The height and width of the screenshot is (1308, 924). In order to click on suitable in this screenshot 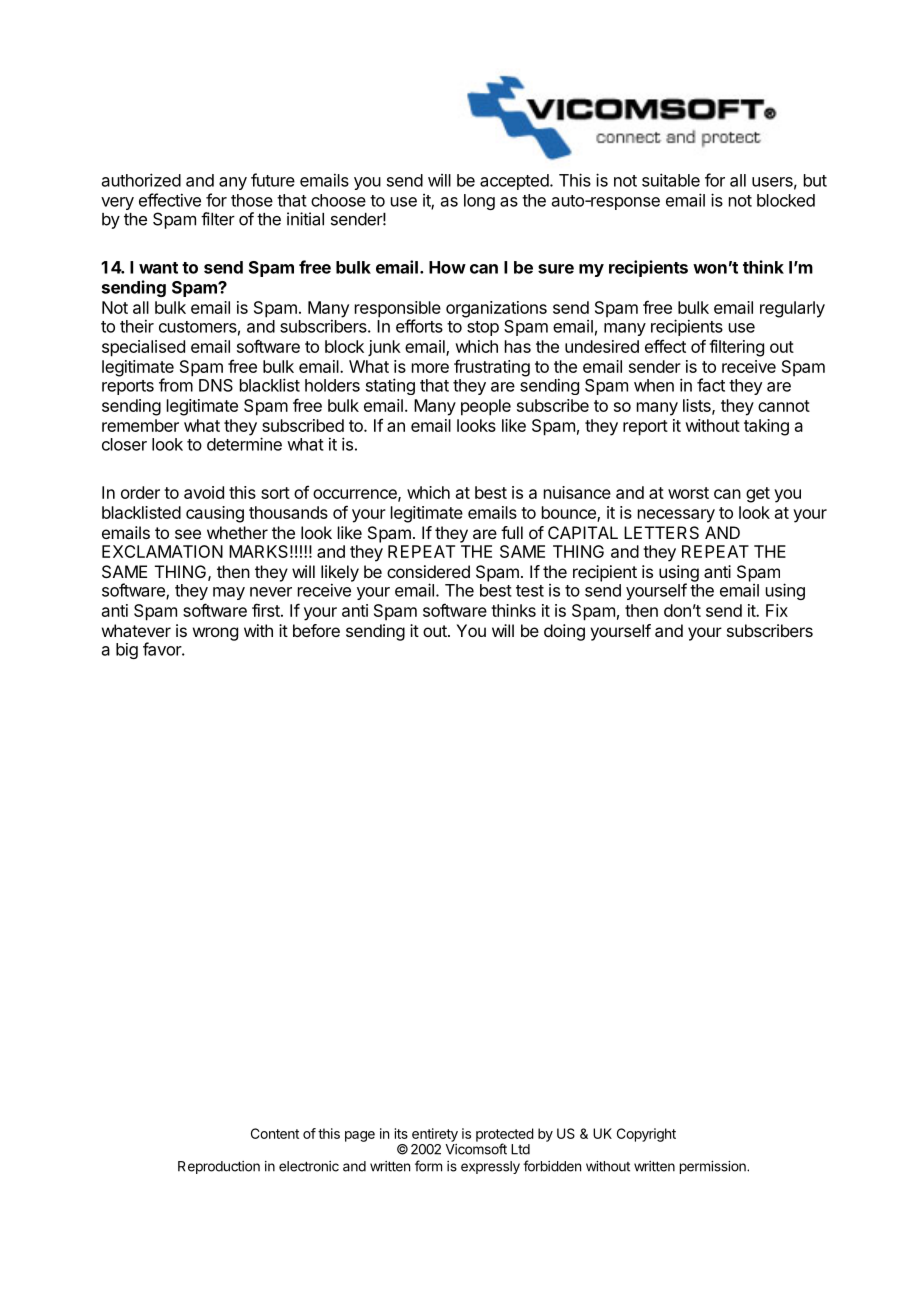, I will do `click(671, 180)`.
